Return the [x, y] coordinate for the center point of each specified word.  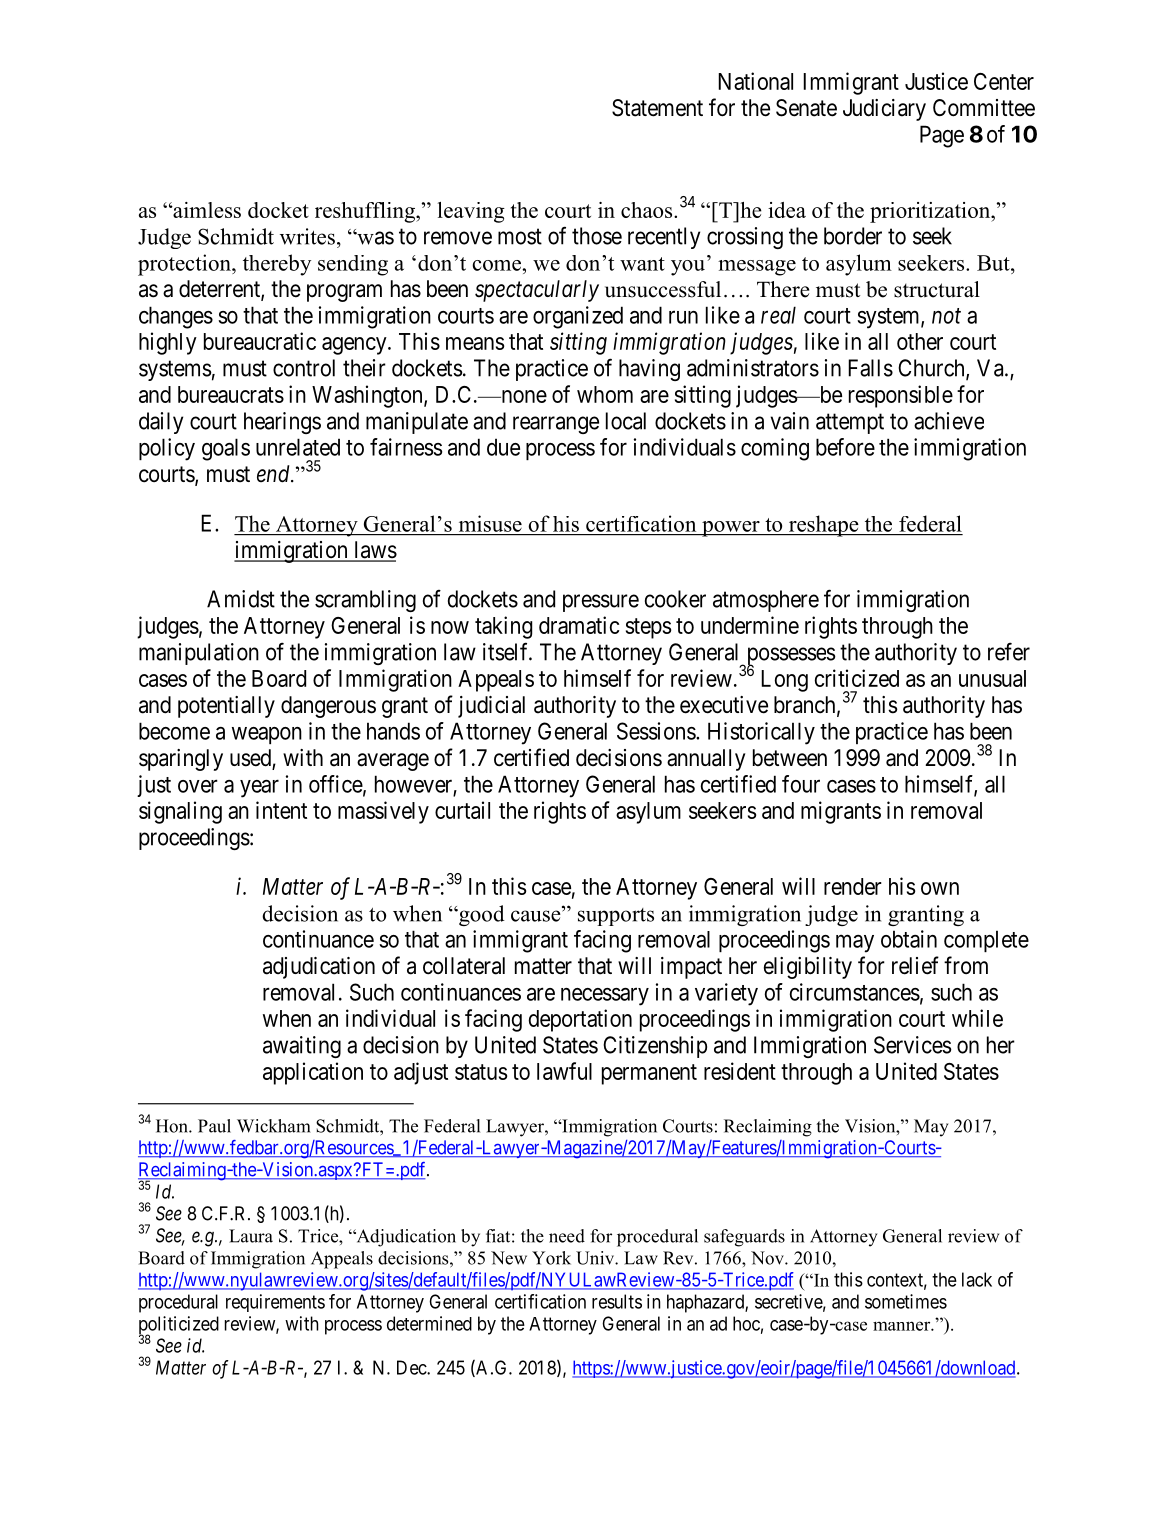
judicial [491, 707]
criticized [857, 678]
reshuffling [366, 212]
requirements [275, 1303]
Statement [657, 108]
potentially [226, 707]
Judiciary [884, 110]
